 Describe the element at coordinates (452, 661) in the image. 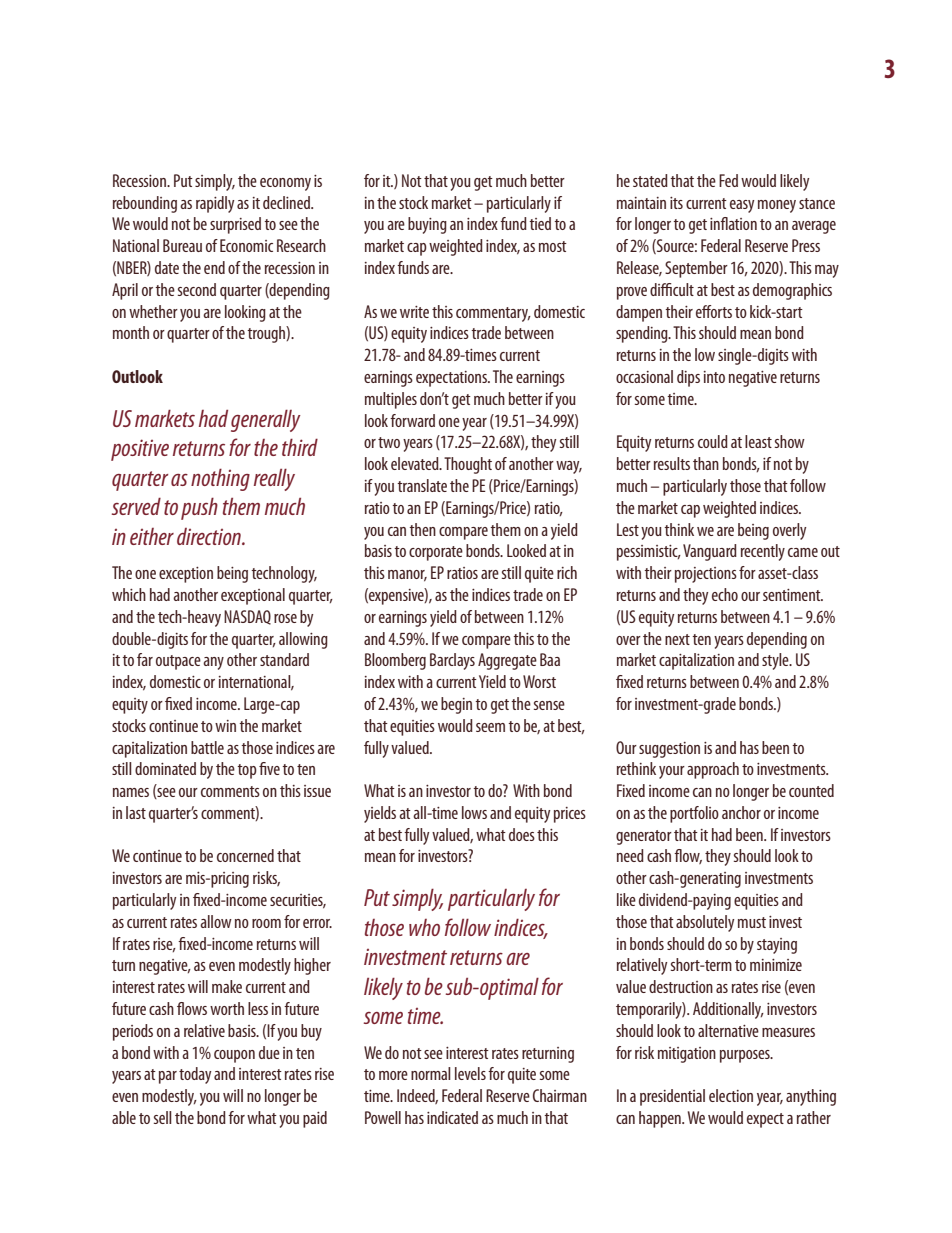

I see `Barclays` at that location.
